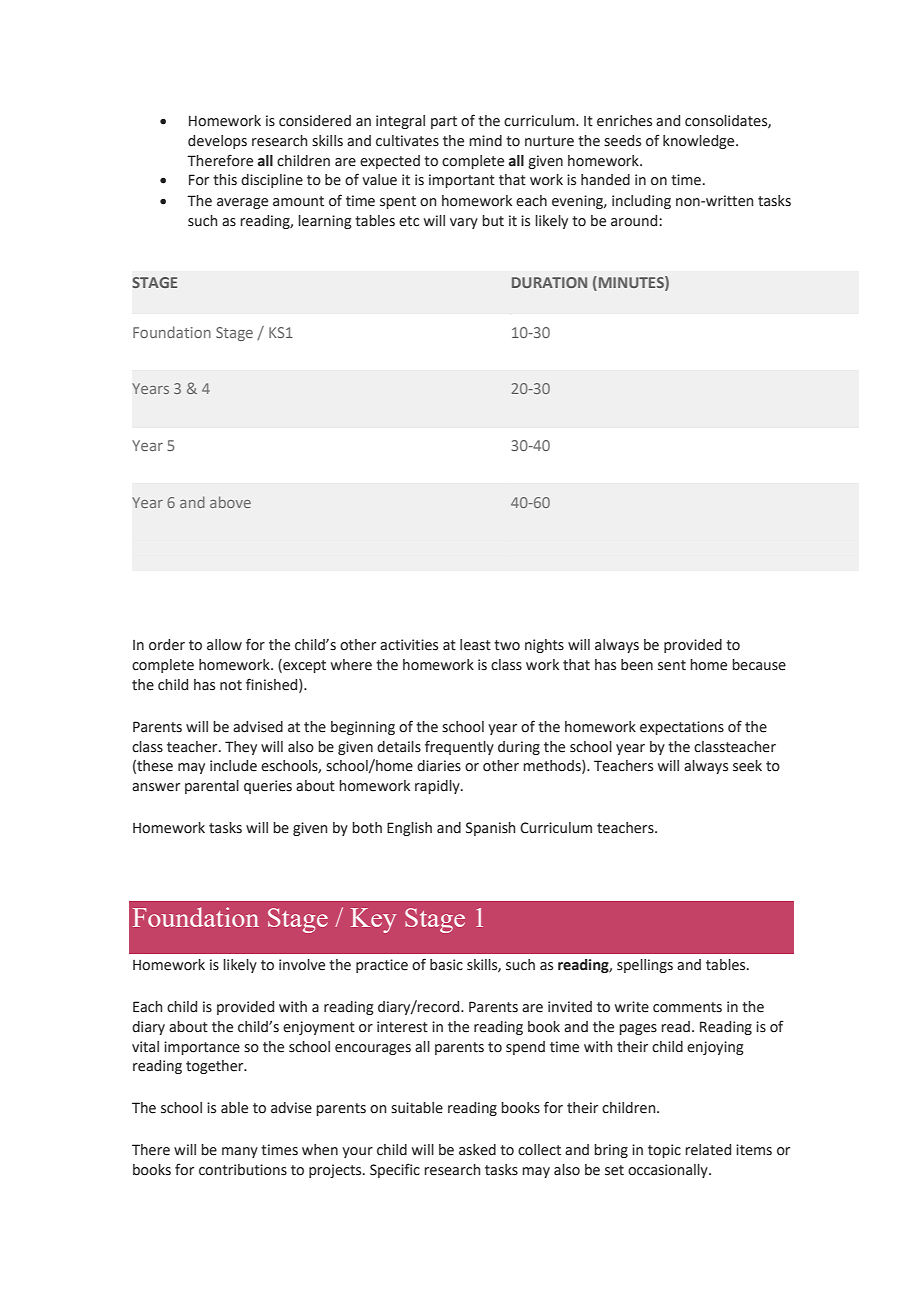 Image resolution: width=924 pixels, height=1308 pixels. Describe the element at coordinates (217, 142) in the page. I see `develops` at that location.
